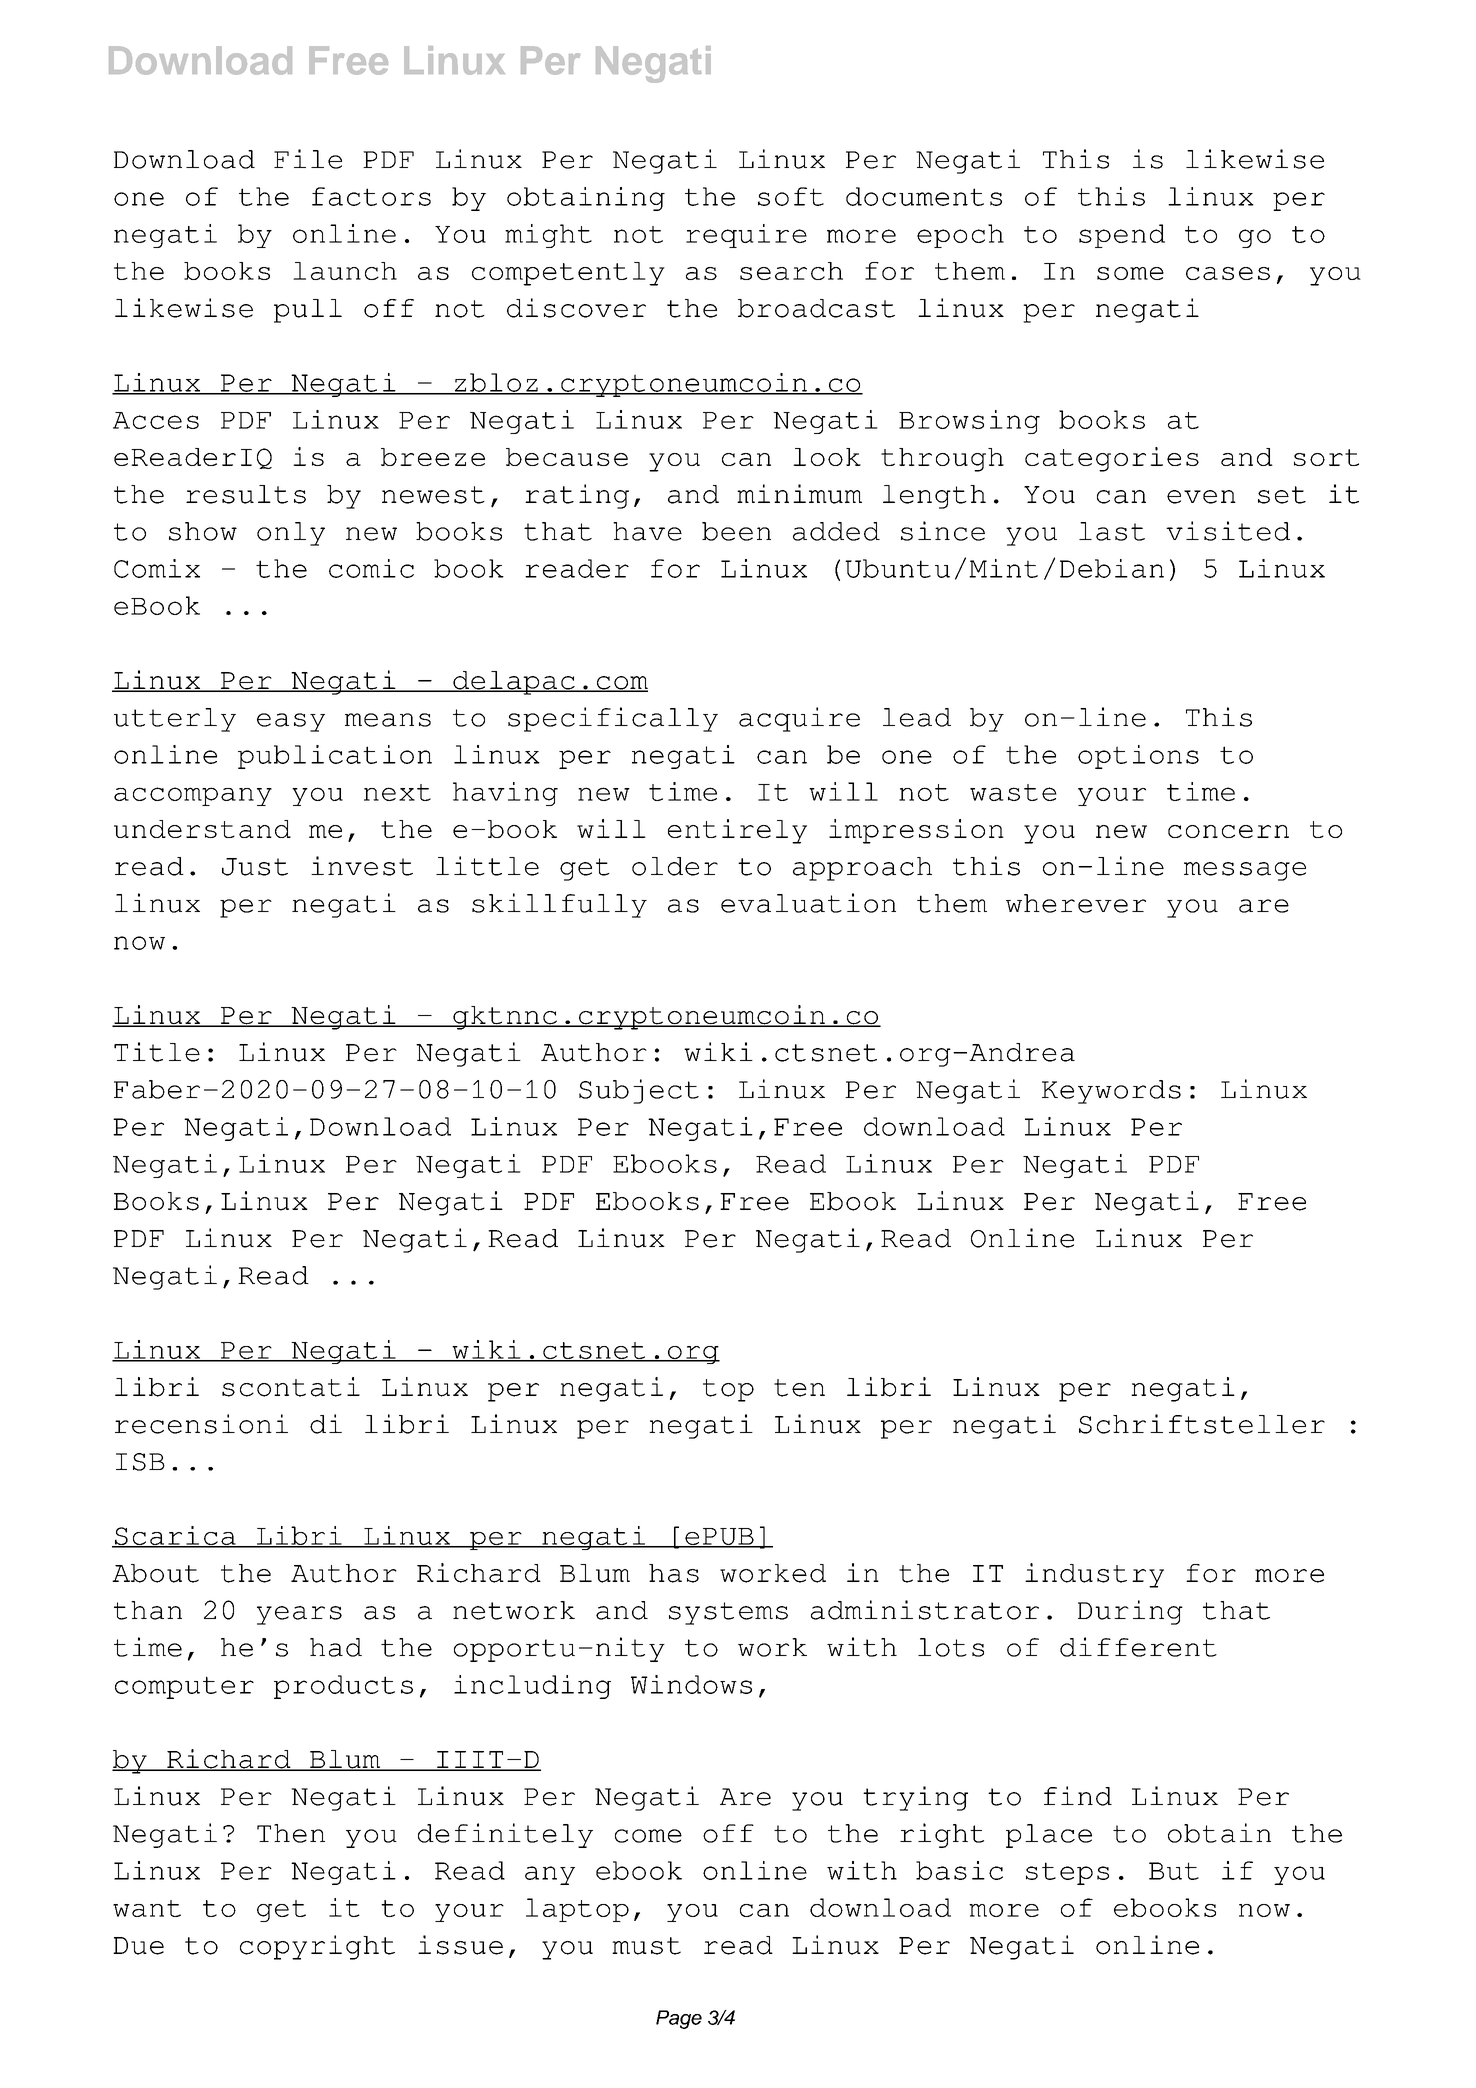  What do you see at coordinates (1094, 1575) in the screenshot?
I see `industry` at bounding box center [1094, 1575].
